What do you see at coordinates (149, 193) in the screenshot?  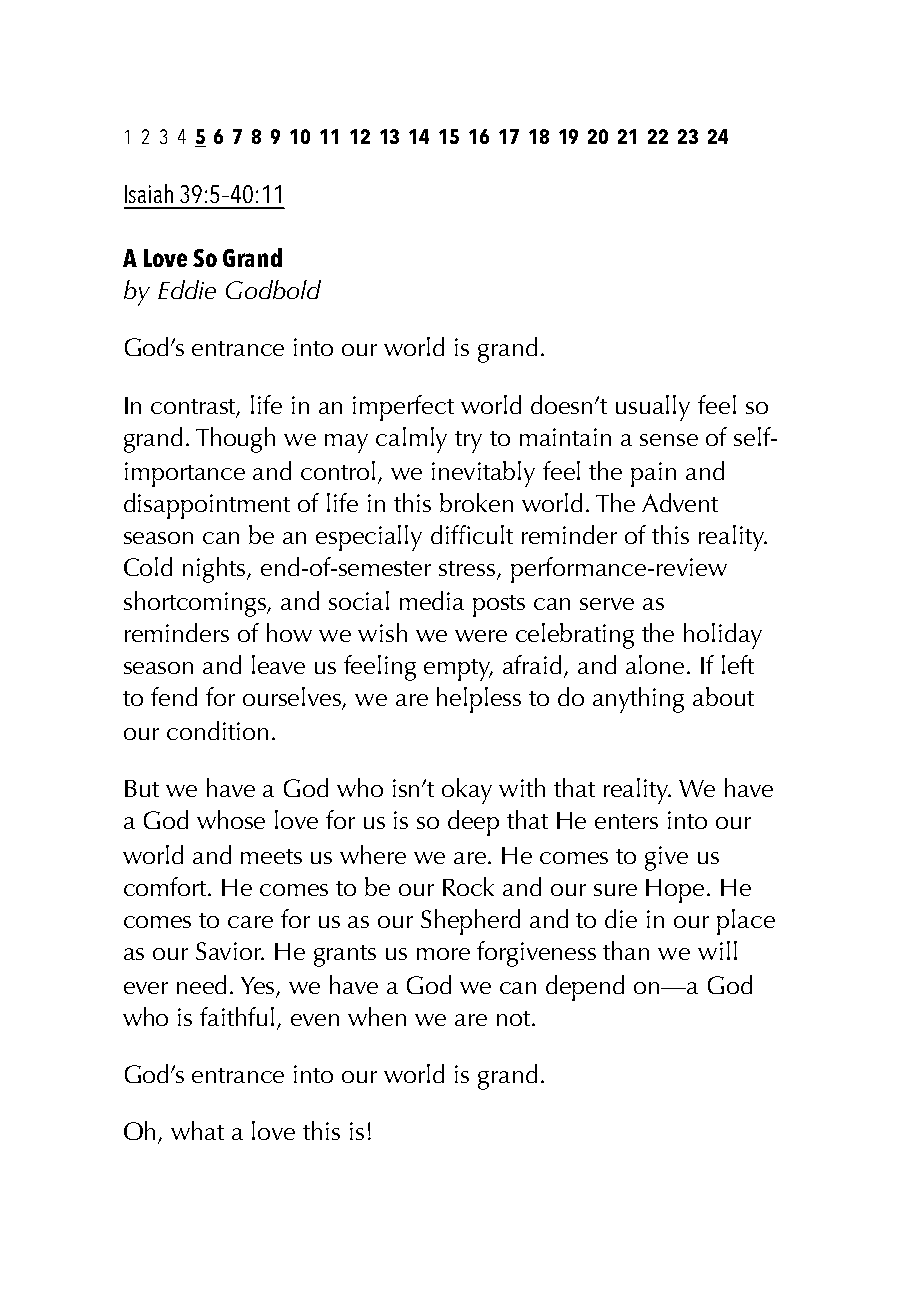 I see `Isaiah` at bounding box center [149, 193].
